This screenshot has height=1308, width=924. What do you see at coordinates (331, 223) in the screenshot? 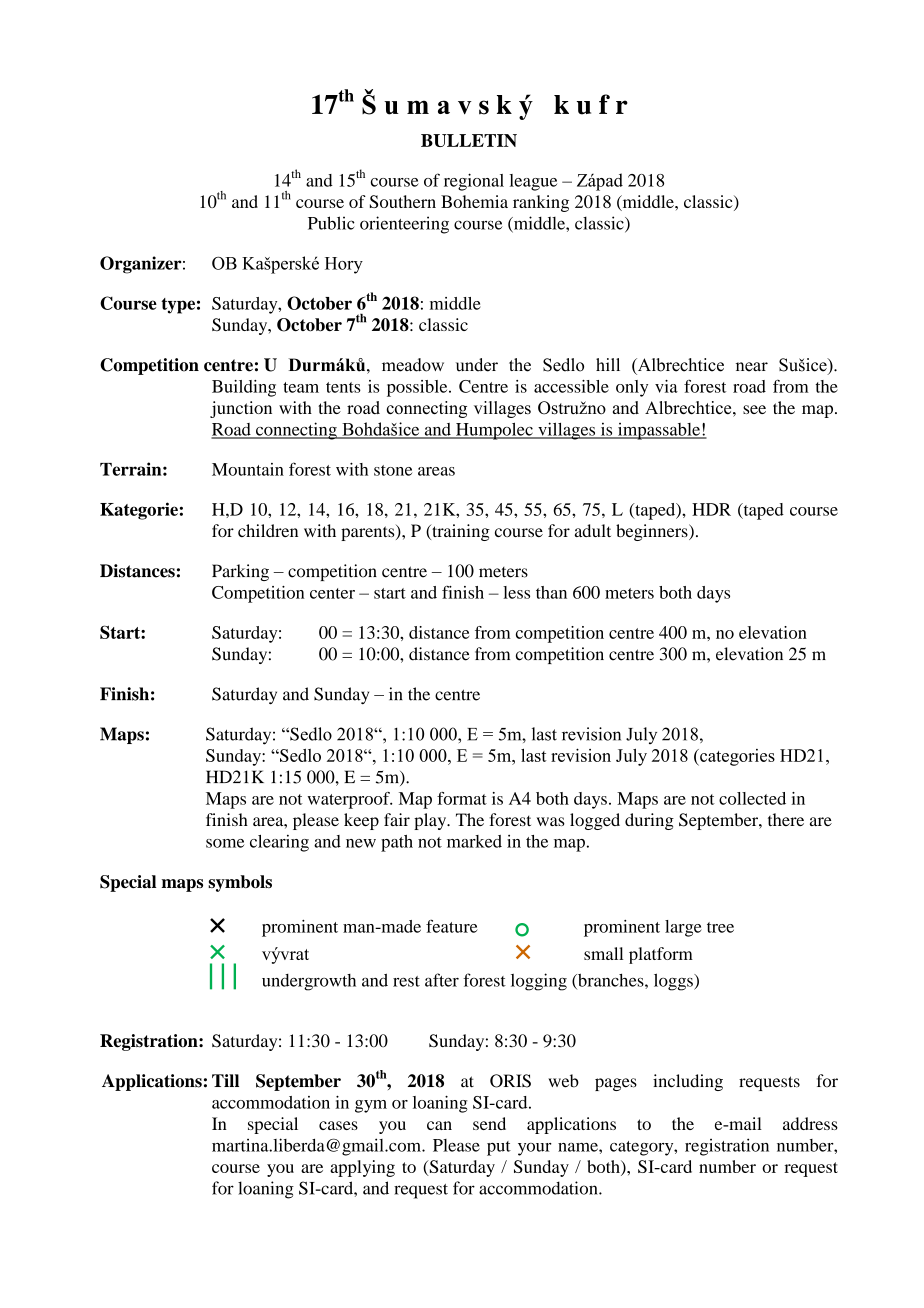
I see `Public` at bounding box center [331, 223].
